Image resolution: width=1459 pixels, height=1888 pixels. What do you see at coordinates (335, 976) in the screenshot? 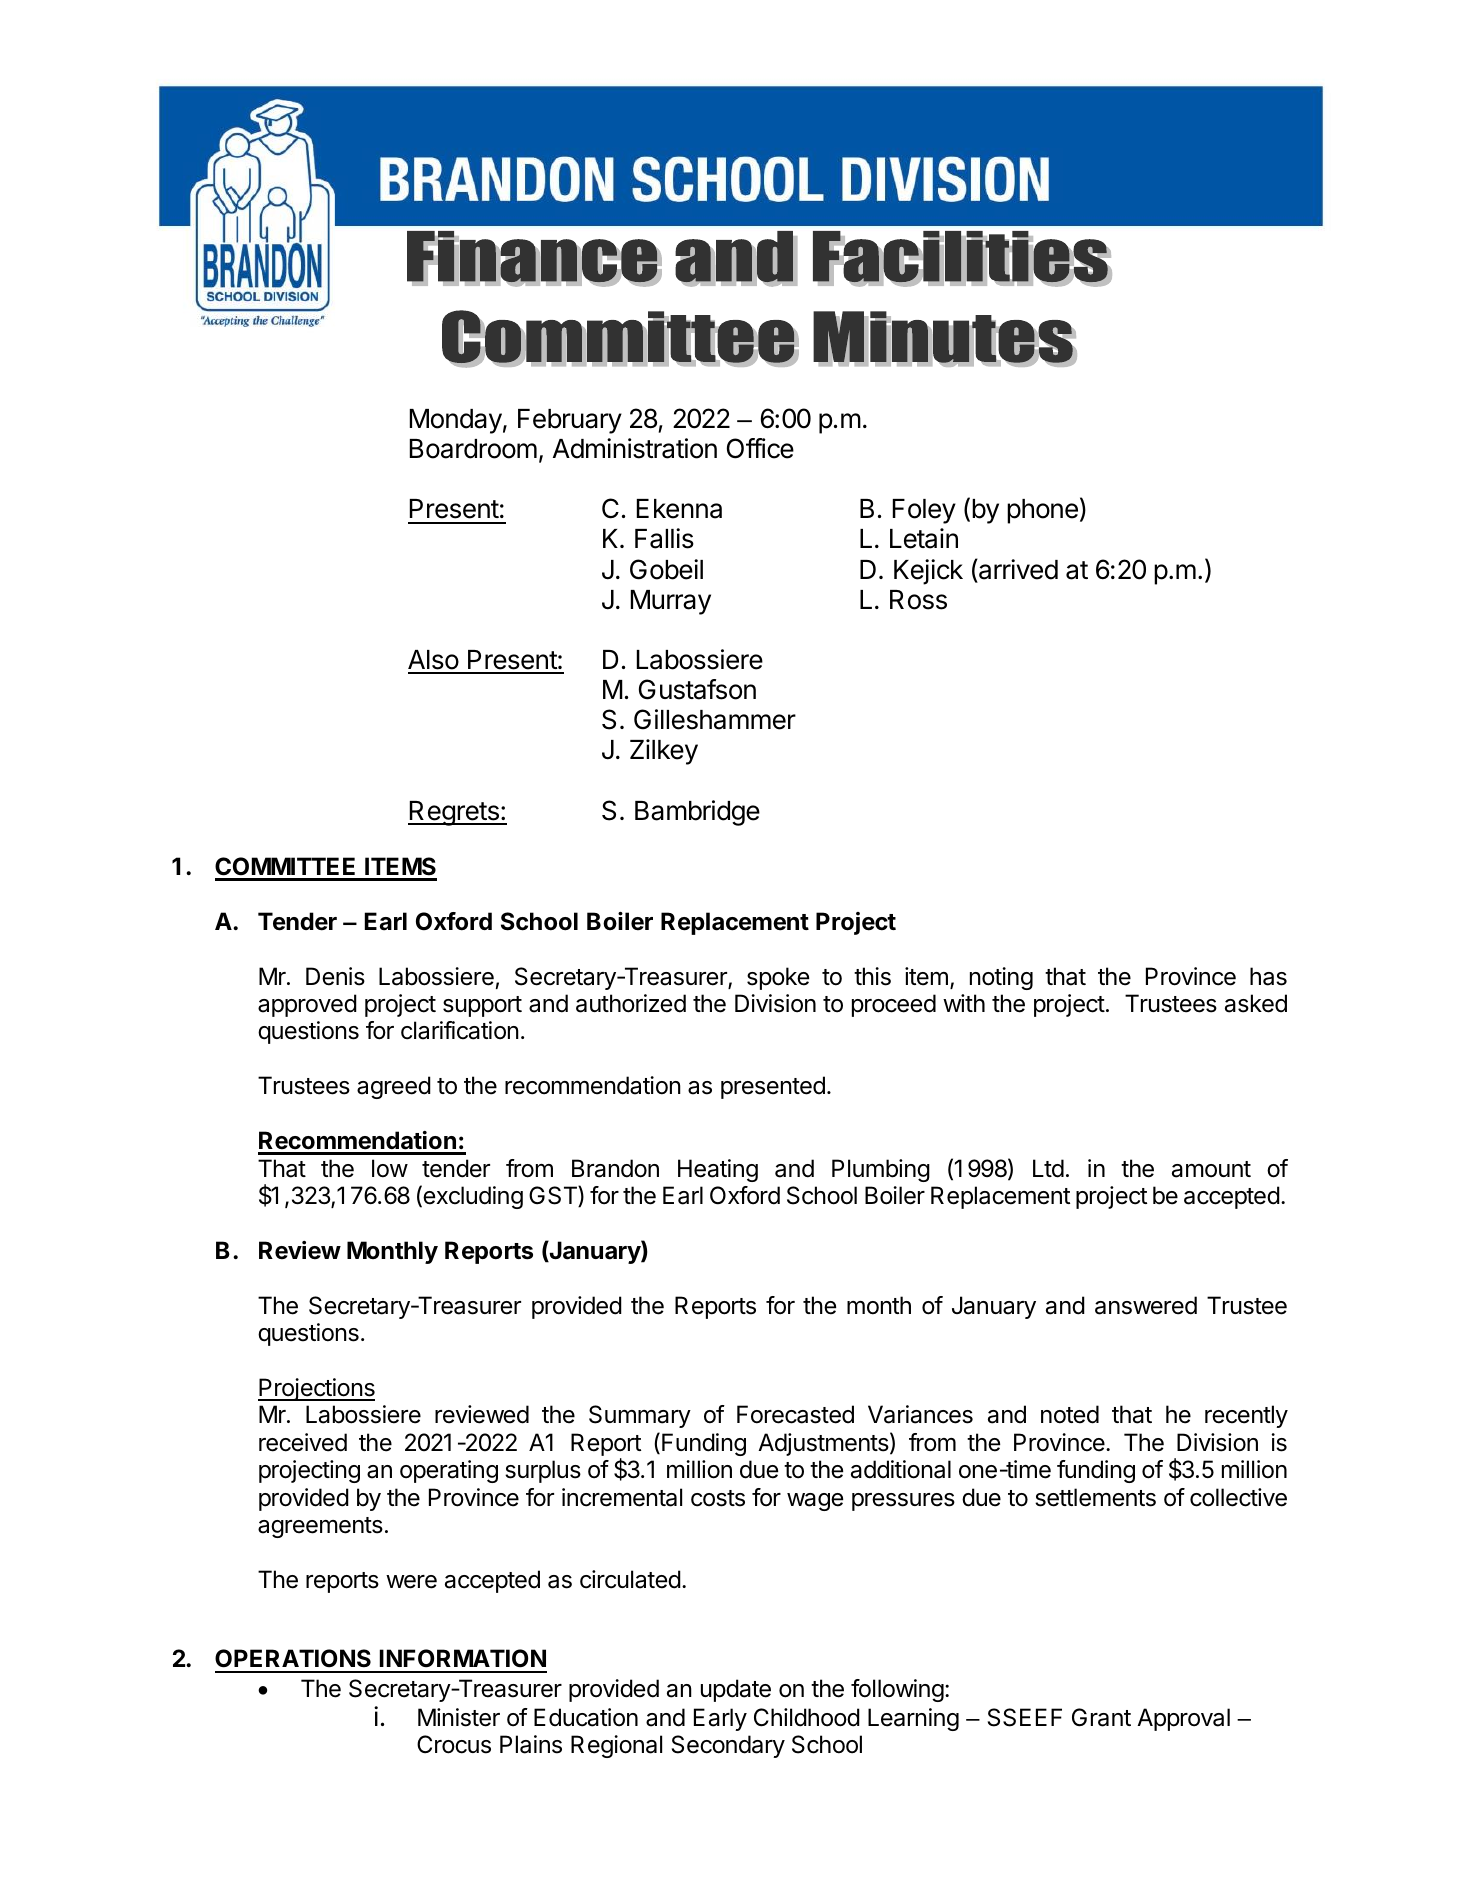
I see `Denis` at bounding box center [335, 976].
